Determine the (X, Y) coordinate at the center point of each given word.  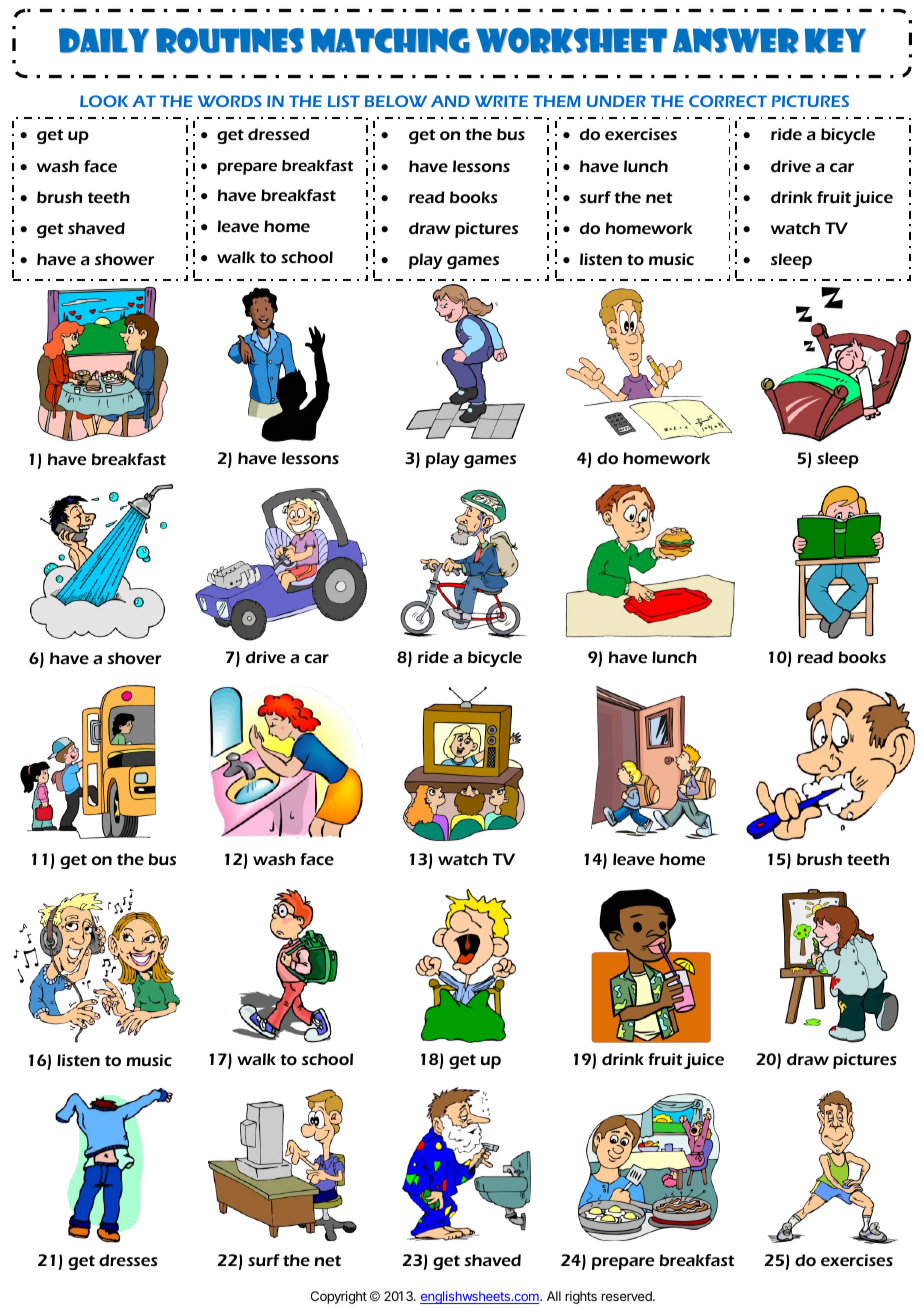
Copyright (339, 1297)
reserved (627, 1296)
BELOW (396, 101)
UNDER (616, 101)
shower (125, 259)
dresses (128, 1260)
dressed (278, 134)
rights (581, 1297)
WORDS (230, 101)
